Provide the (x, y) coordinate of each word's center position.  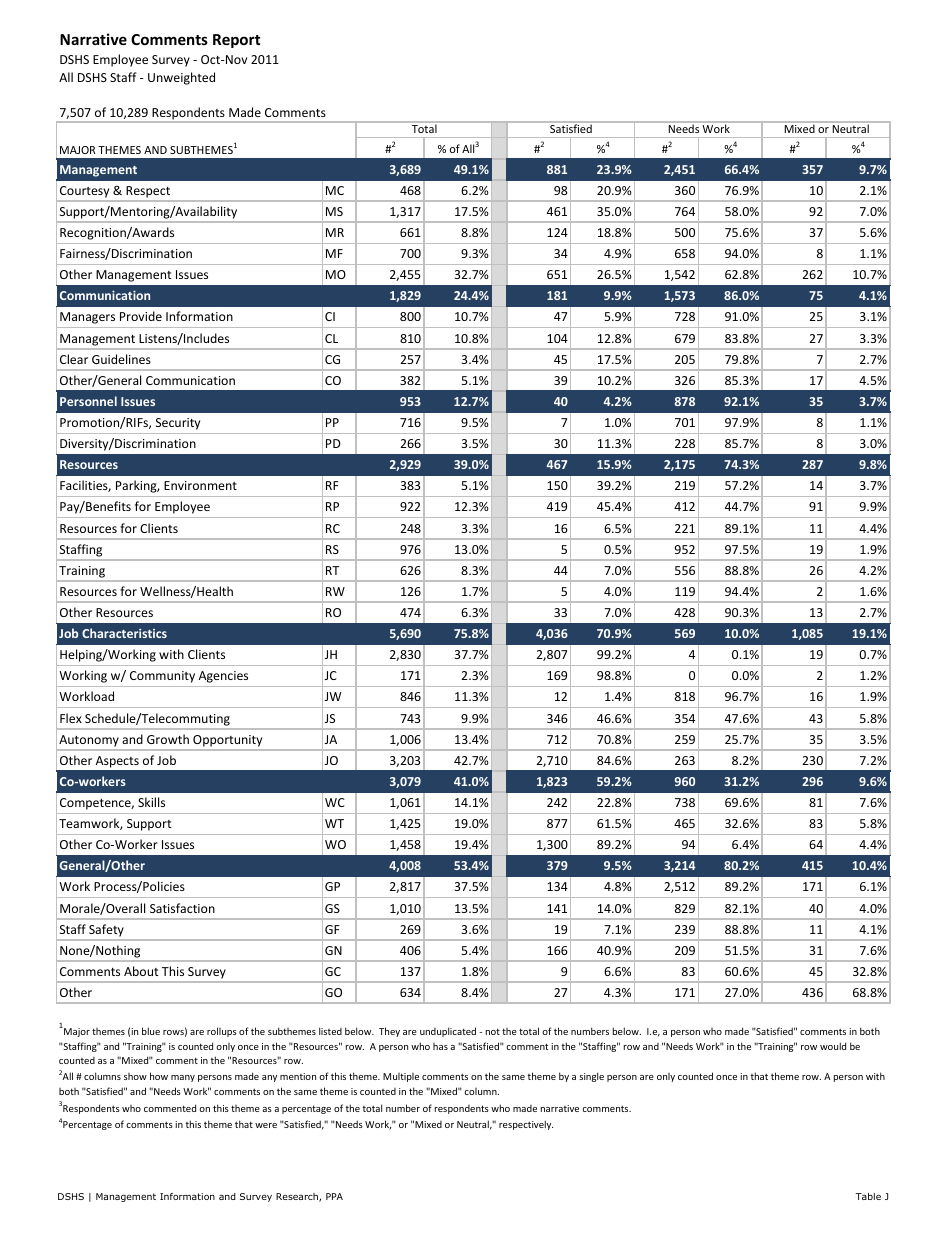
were (266, 1125)
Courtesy (84, 192)
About (141, 971)
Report (237, 41)
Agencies (223, 677)
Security (178, 424)
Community (162, 677)
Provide (141, 316)
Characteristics (124, 633)
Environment (200, 485)
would (833, 1046)
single (591, 1077)
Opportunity (227, 741)
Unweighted (181, 78)
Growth (168, 739)
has (440, 1046)
